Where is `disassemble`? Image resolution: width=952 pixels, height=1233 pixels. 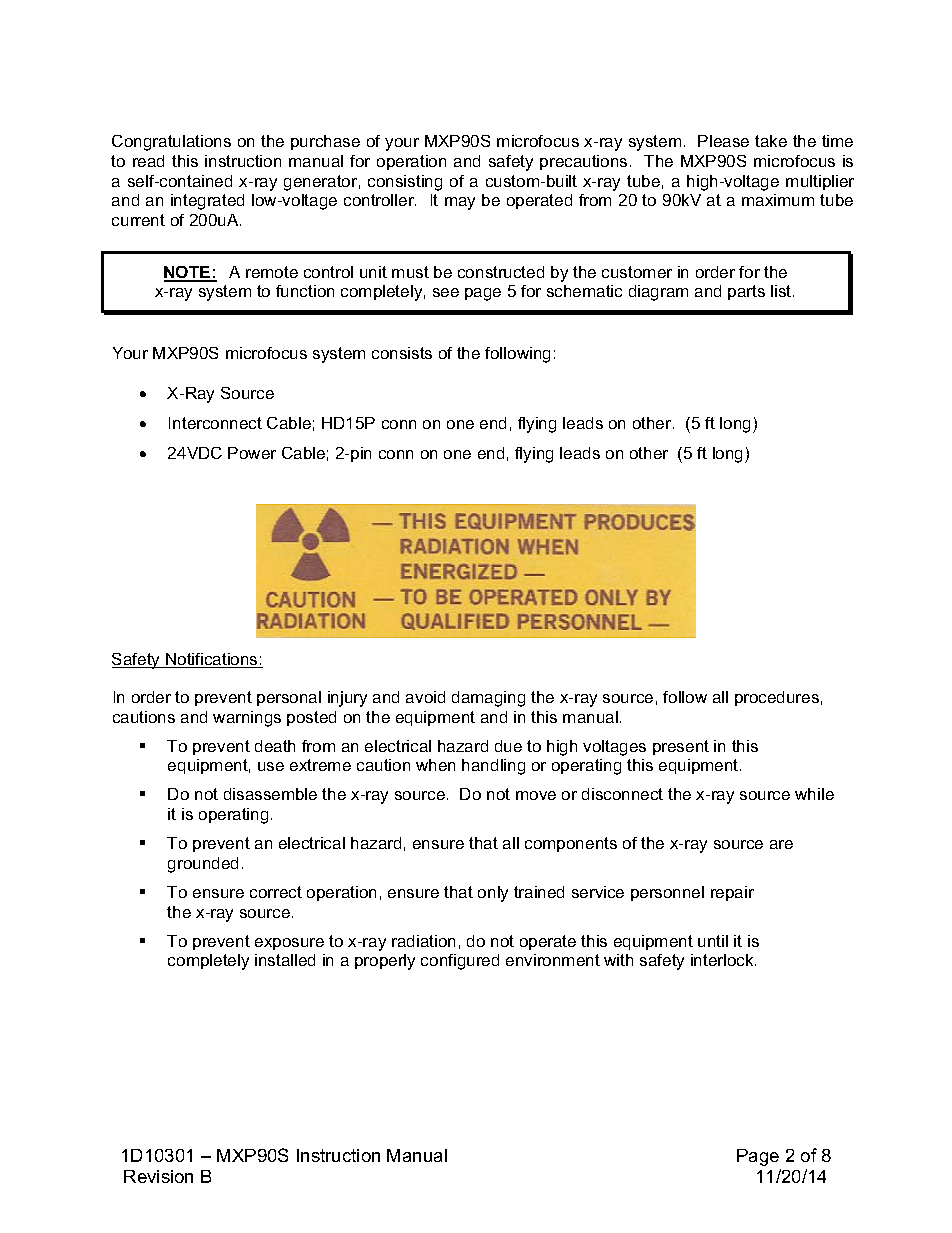
disassemble is located at coordinates (270, 794).
